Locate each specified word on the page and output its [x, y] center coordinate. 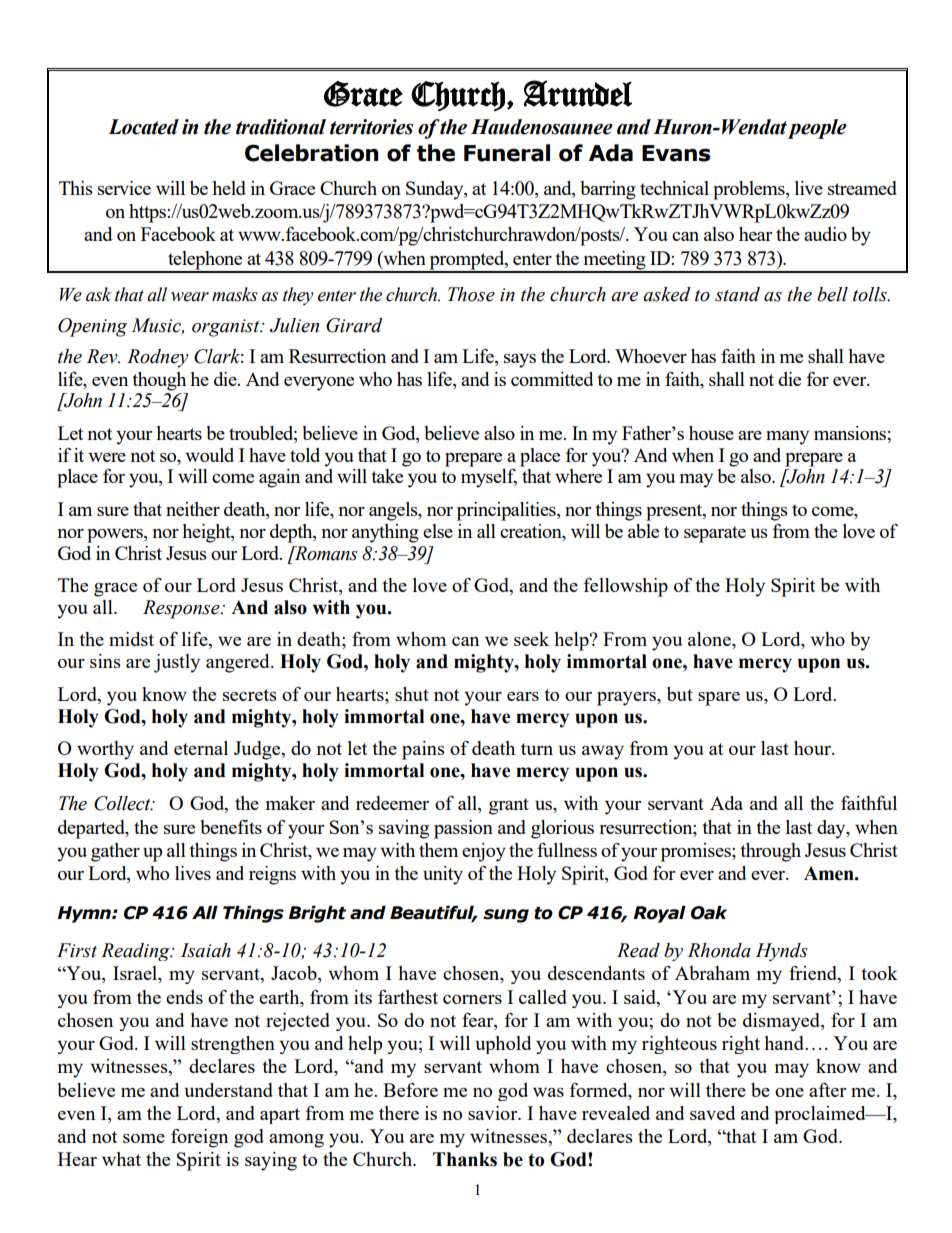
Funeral [507, 153]
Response [182, 609]
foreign [199, 1138]
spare [719, 699]
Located [143, 127]
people [817, 129]
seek [531, 639]
